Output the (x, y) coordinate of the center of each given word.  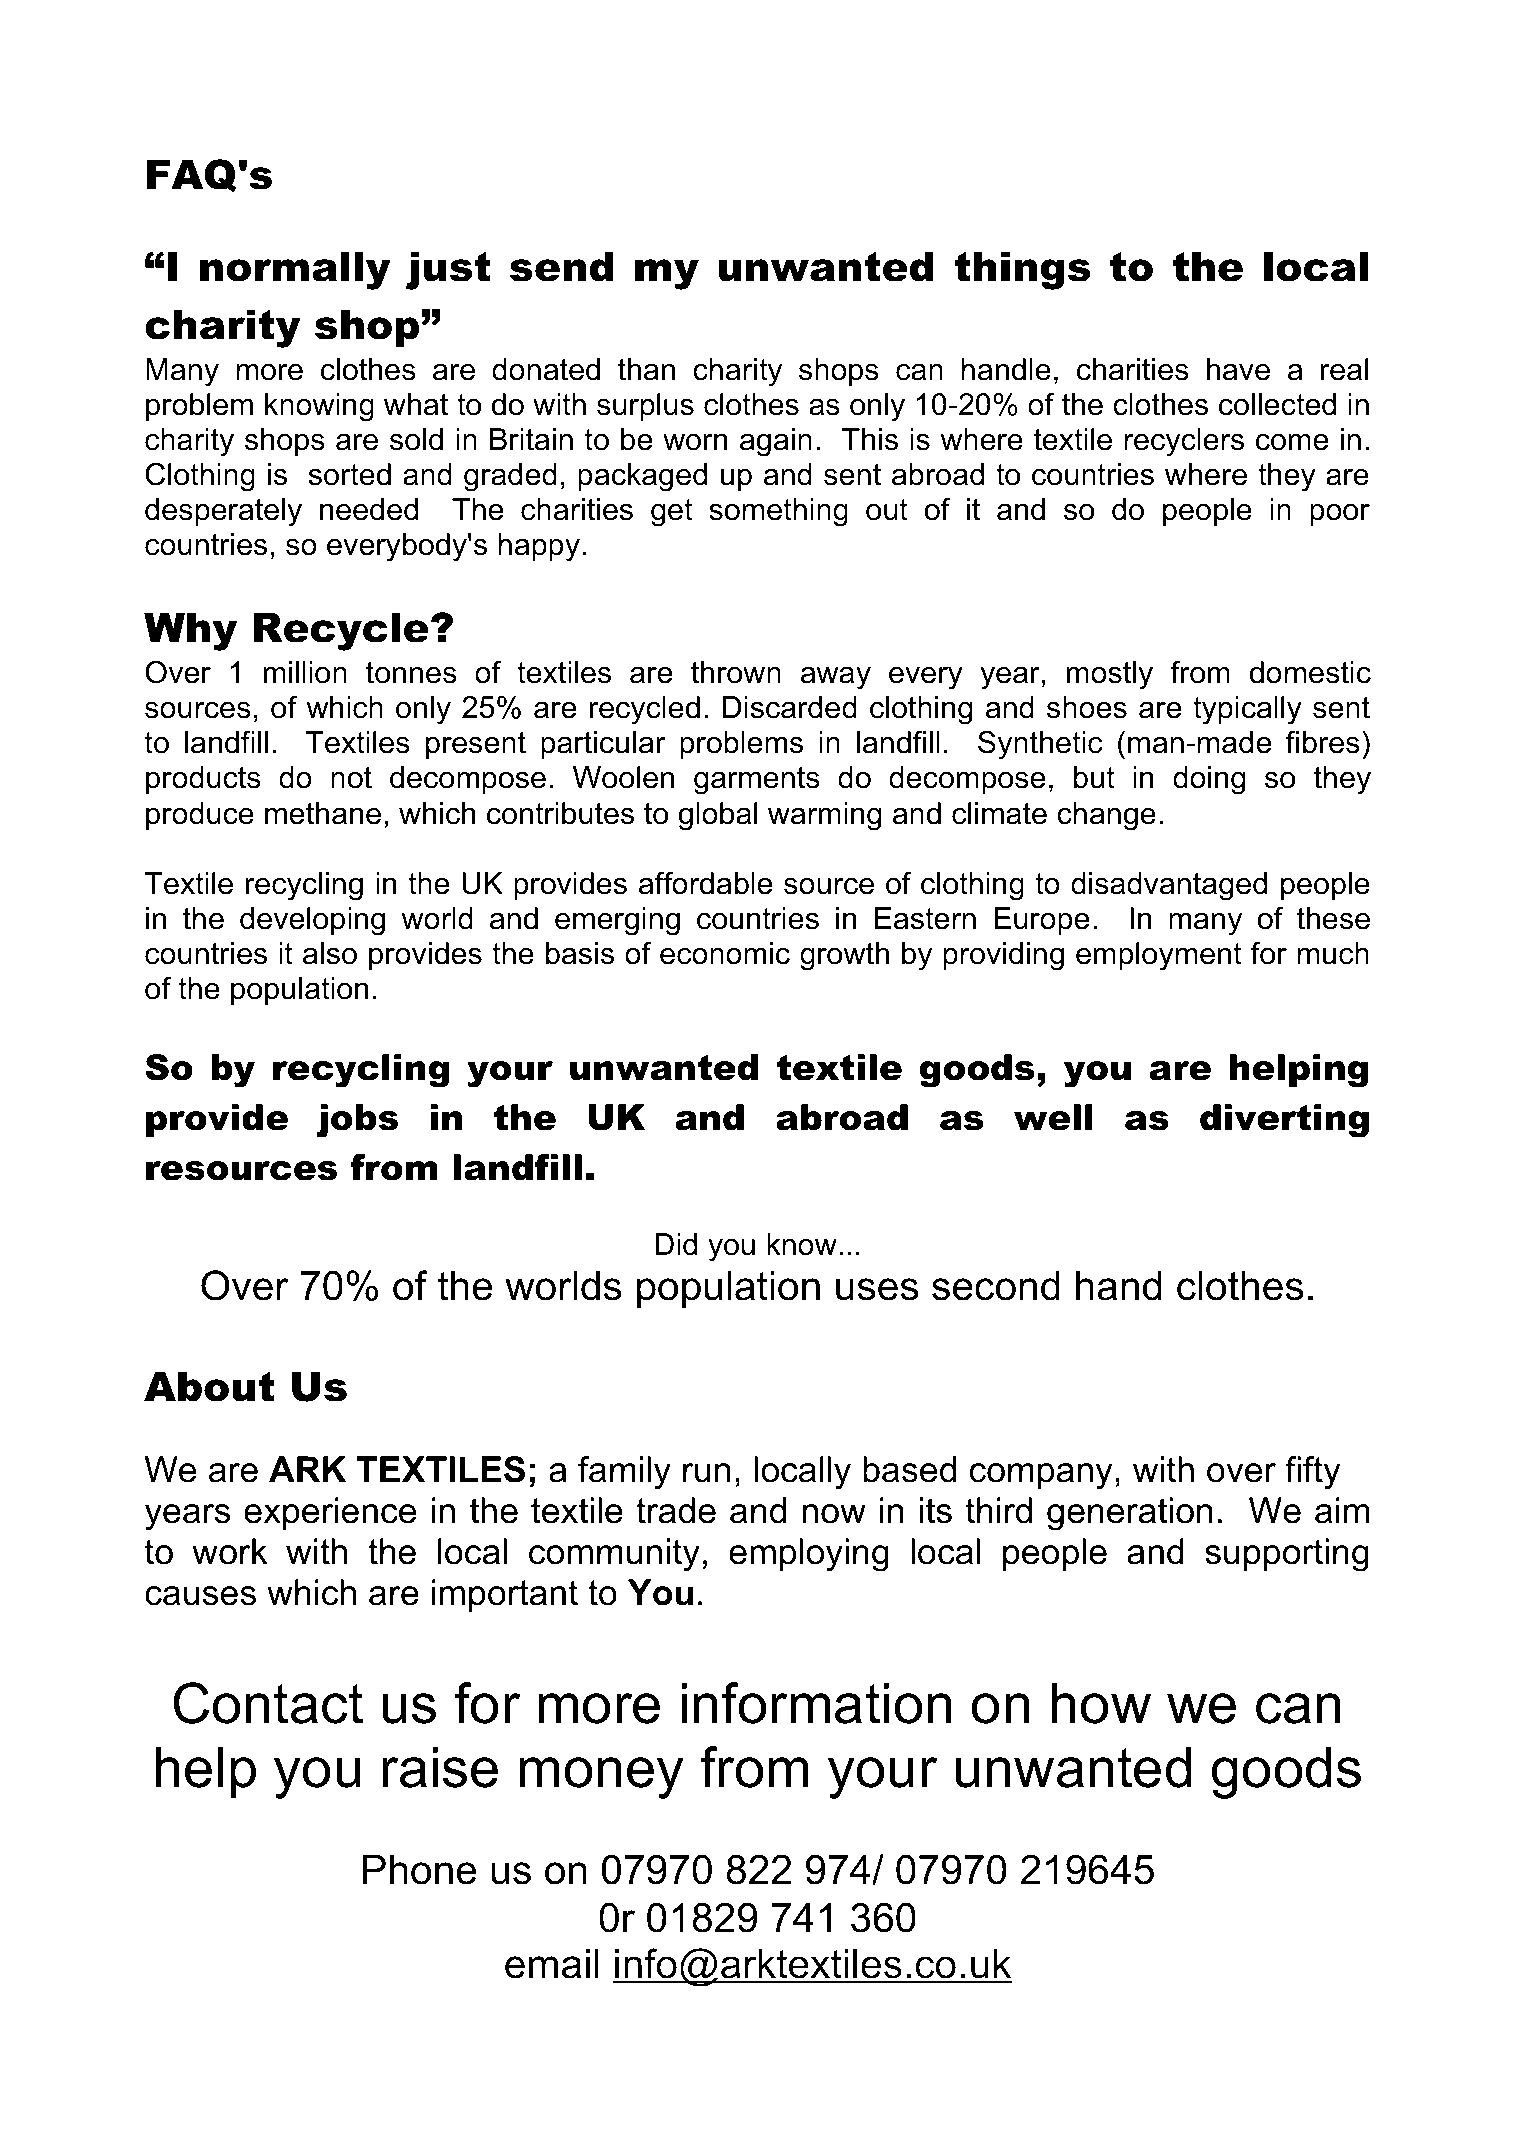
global (717, 816)
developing (312, 921)
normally (295, 271)
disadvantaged (1169, 886)
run (706, 1473)
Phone (420, 1870)
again (776, 442)
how (1101, 1703)
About (209, 1387)
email (552, 1964)
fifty (1313, 1473)
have (1238, 369)
